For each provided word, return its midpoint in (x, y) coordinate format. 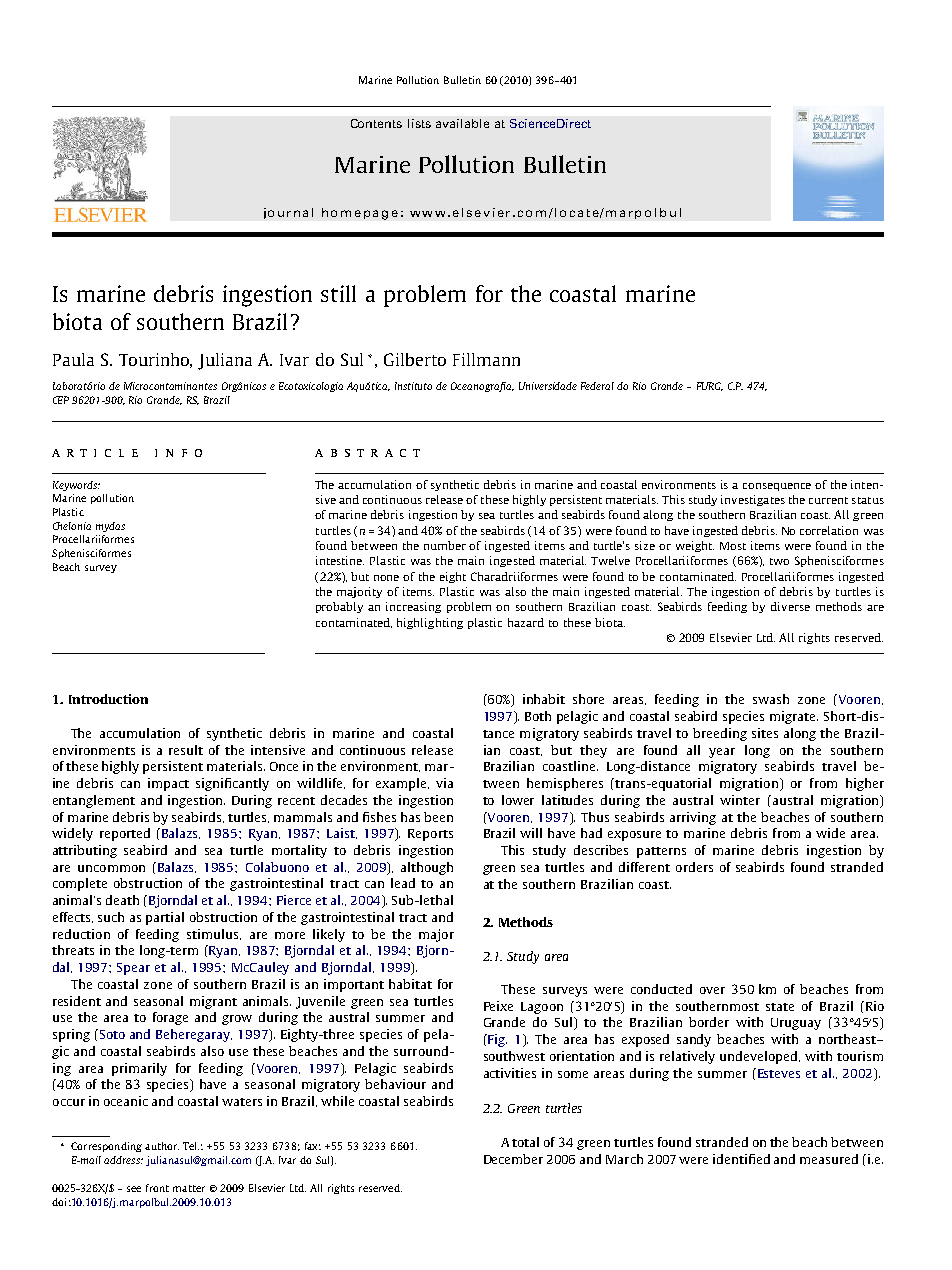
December (513, 1159)
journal (288, 213)
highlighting (430, 623)
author (162, 1146)
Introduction (108, 699)
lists (419, 123)
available (462, 123)
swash (771, 699)
